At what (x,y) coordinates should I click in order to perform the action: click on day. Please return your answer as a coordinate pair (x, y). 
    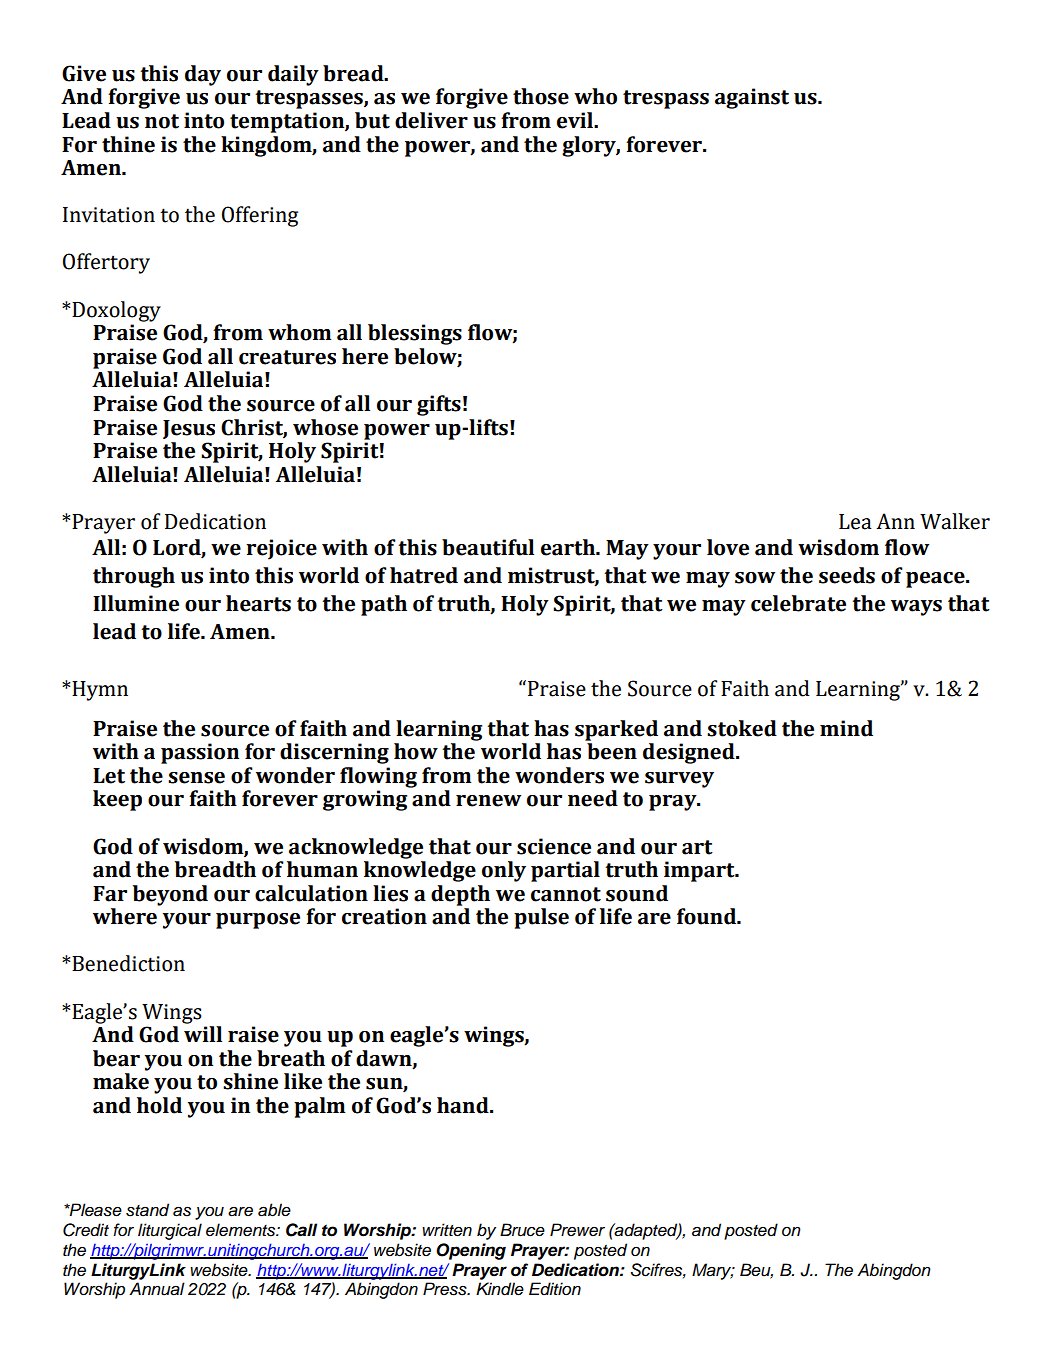
    Looking at the image, I should click on (203, 75).
